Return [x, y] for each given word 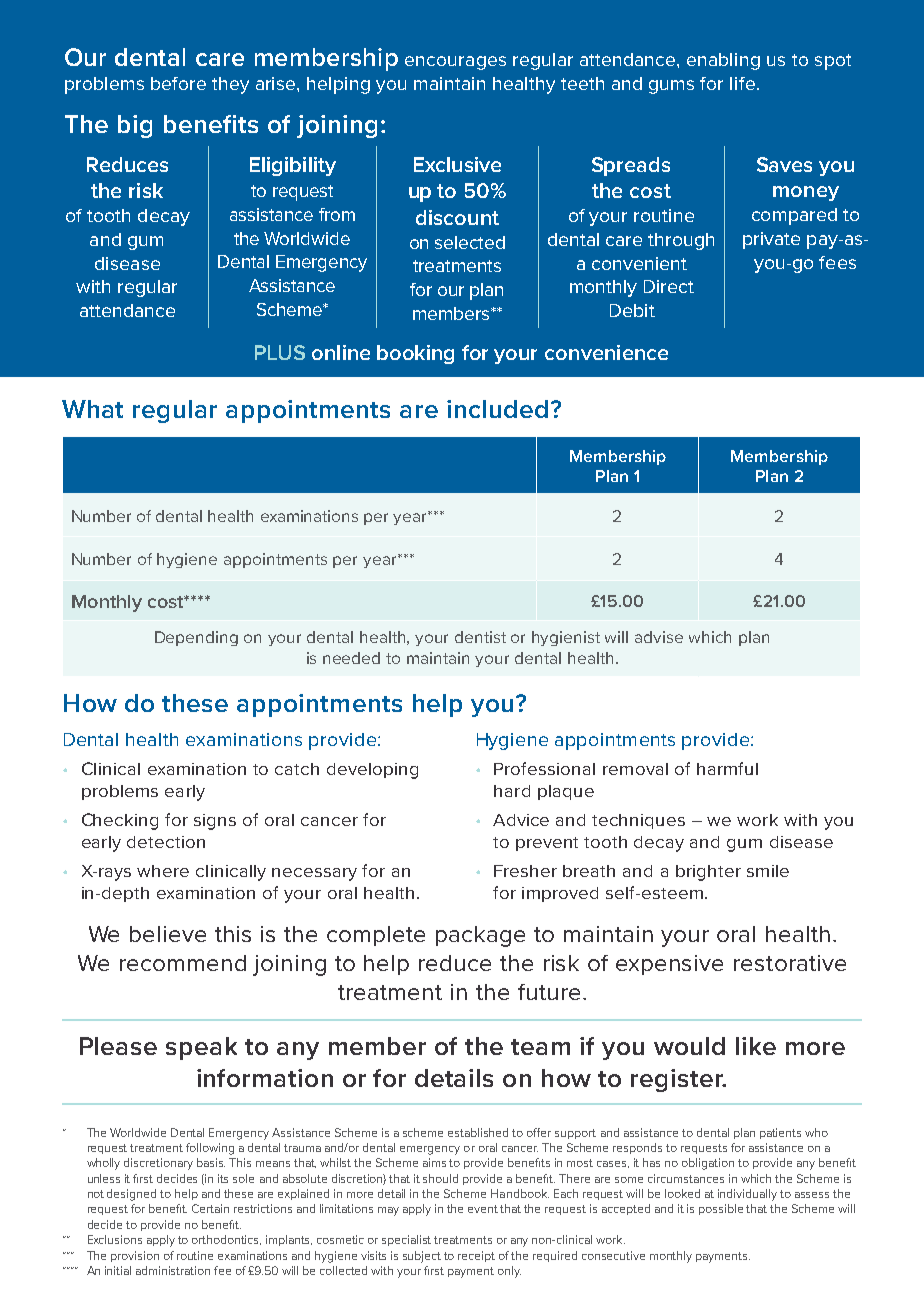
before [178, 83]
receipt [476, 1256]
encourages [455, 63]
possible [721, 1209]
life [742, 83]
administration [173, 1270]
